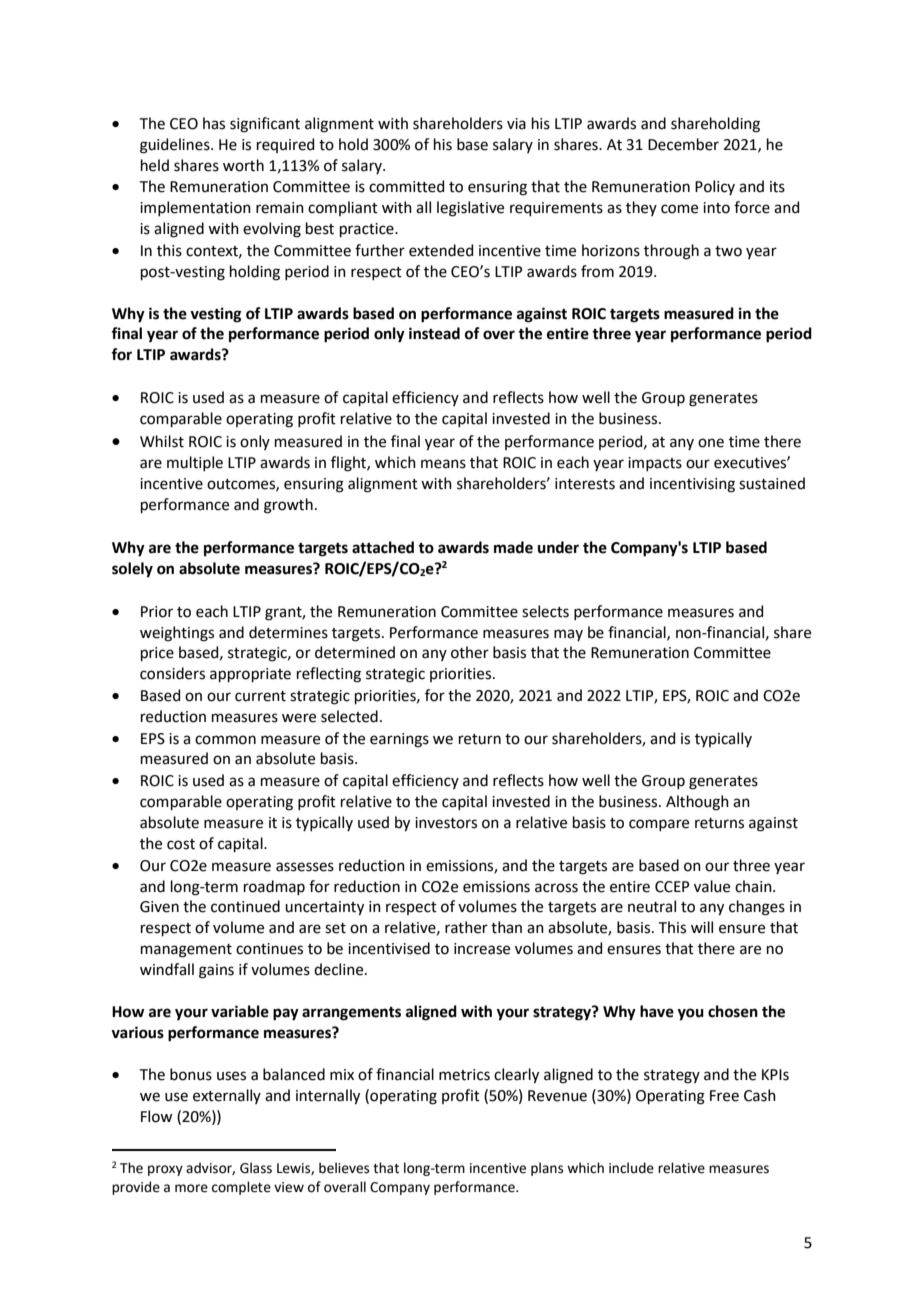 Image resolution: width=924 pixels, height=1308 pixels. I want to click on December, so click(683, 144).
